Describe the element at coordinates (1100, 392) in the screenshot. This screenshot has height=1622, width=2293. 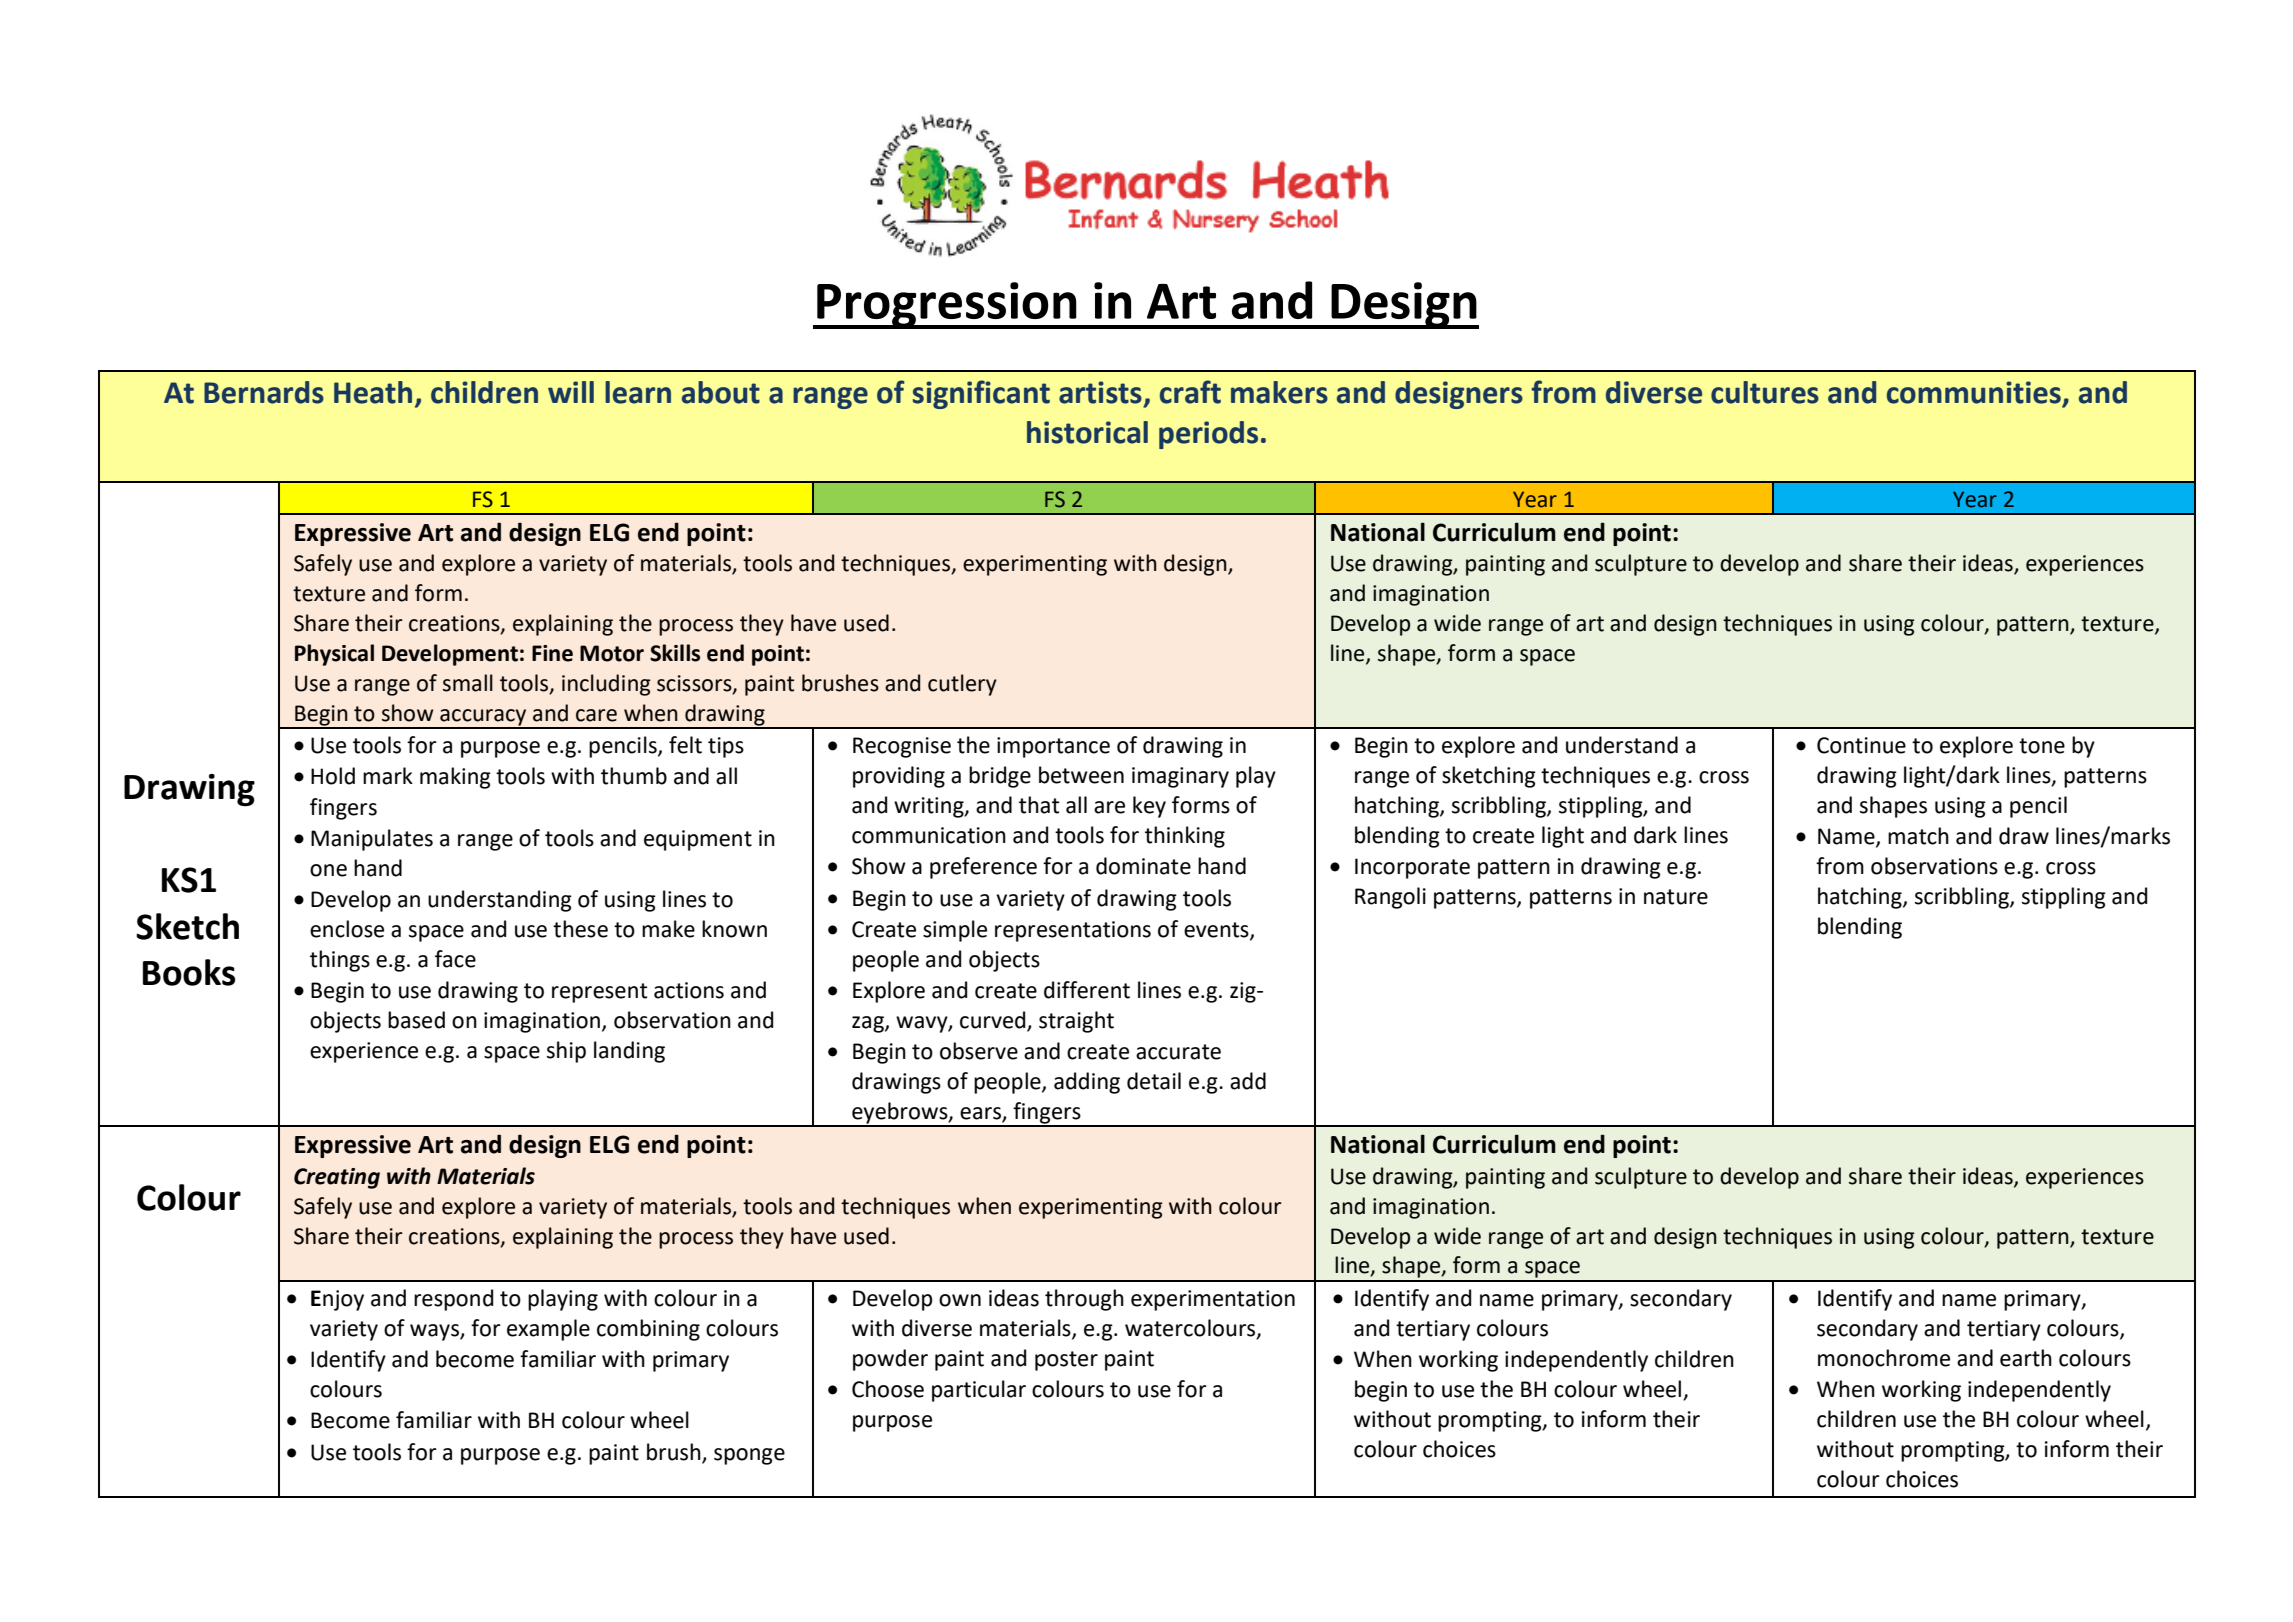
I see `artists` at that location.
